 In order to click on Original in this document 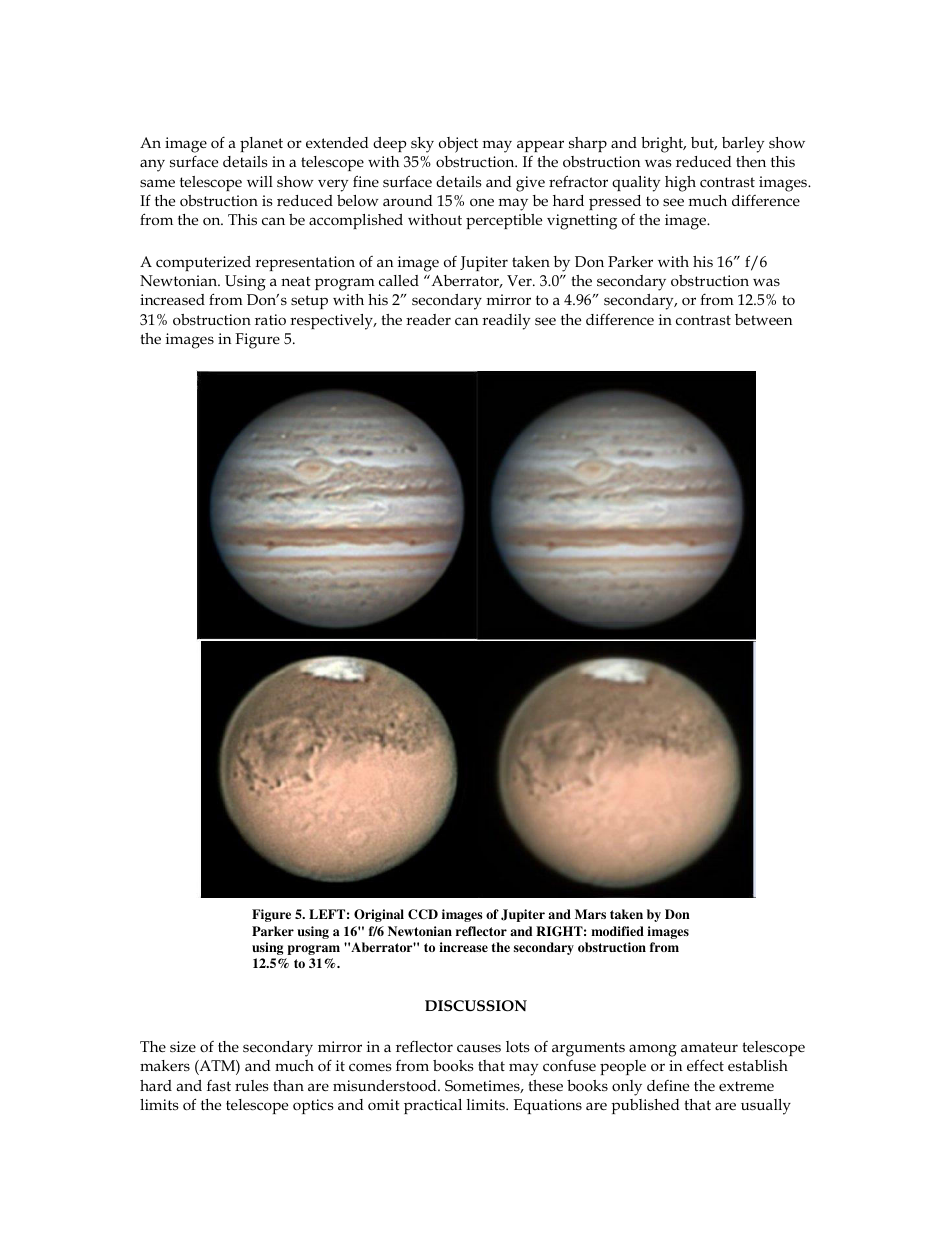, I will do `click(379, 915)`.
